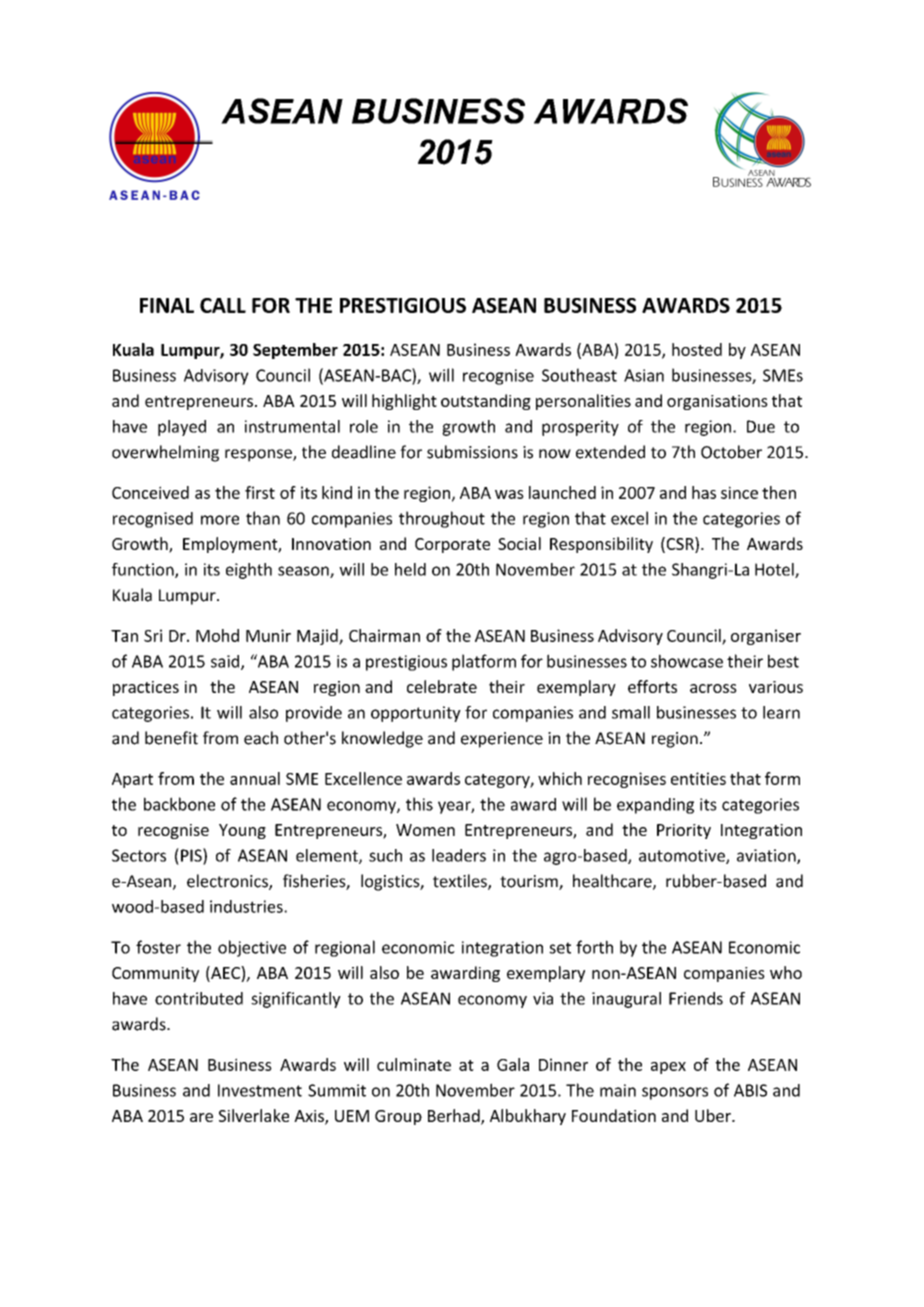  I want to click on leaders, so click(459, 855).
